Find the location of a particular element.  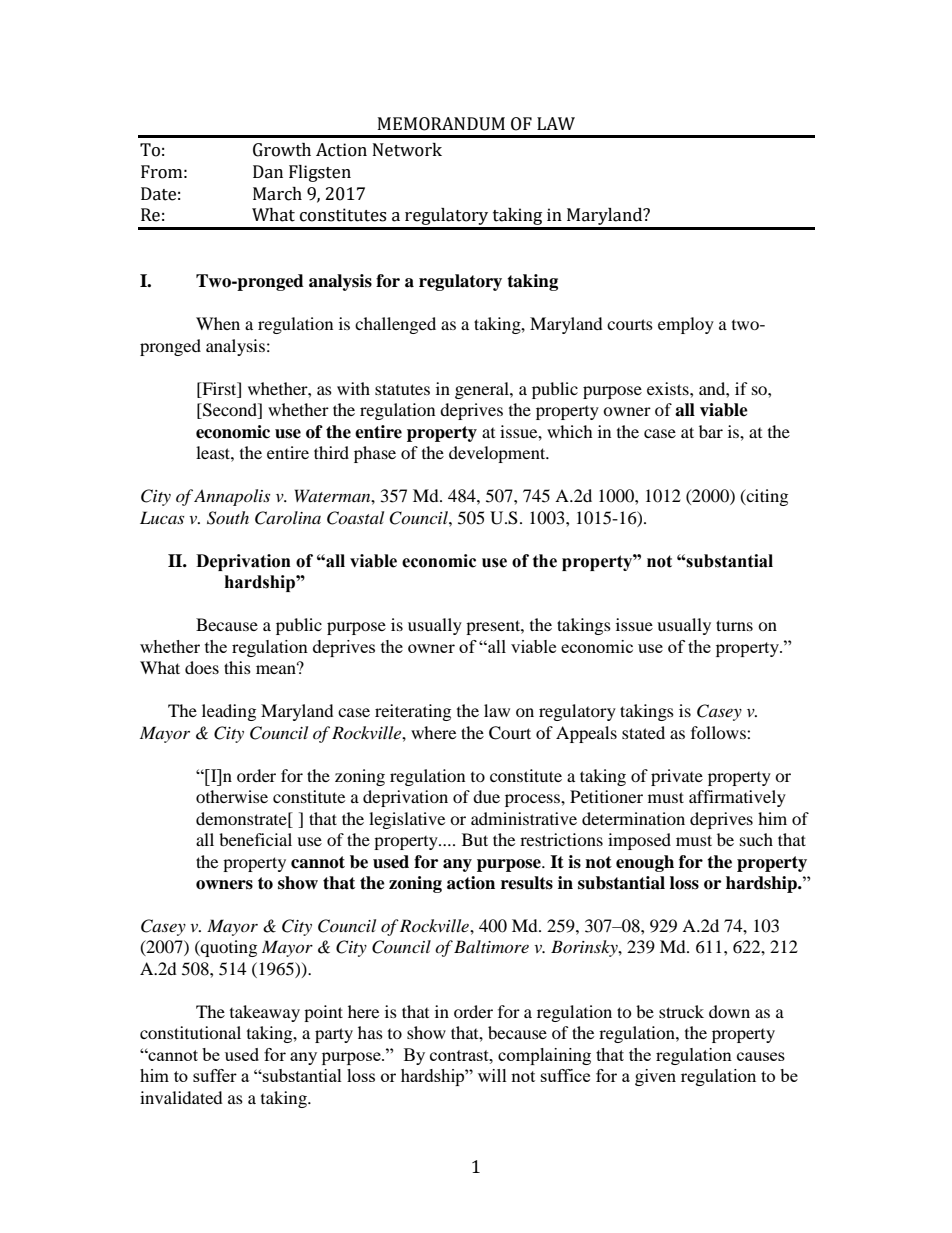

this is located at coordinates (237, 667).
